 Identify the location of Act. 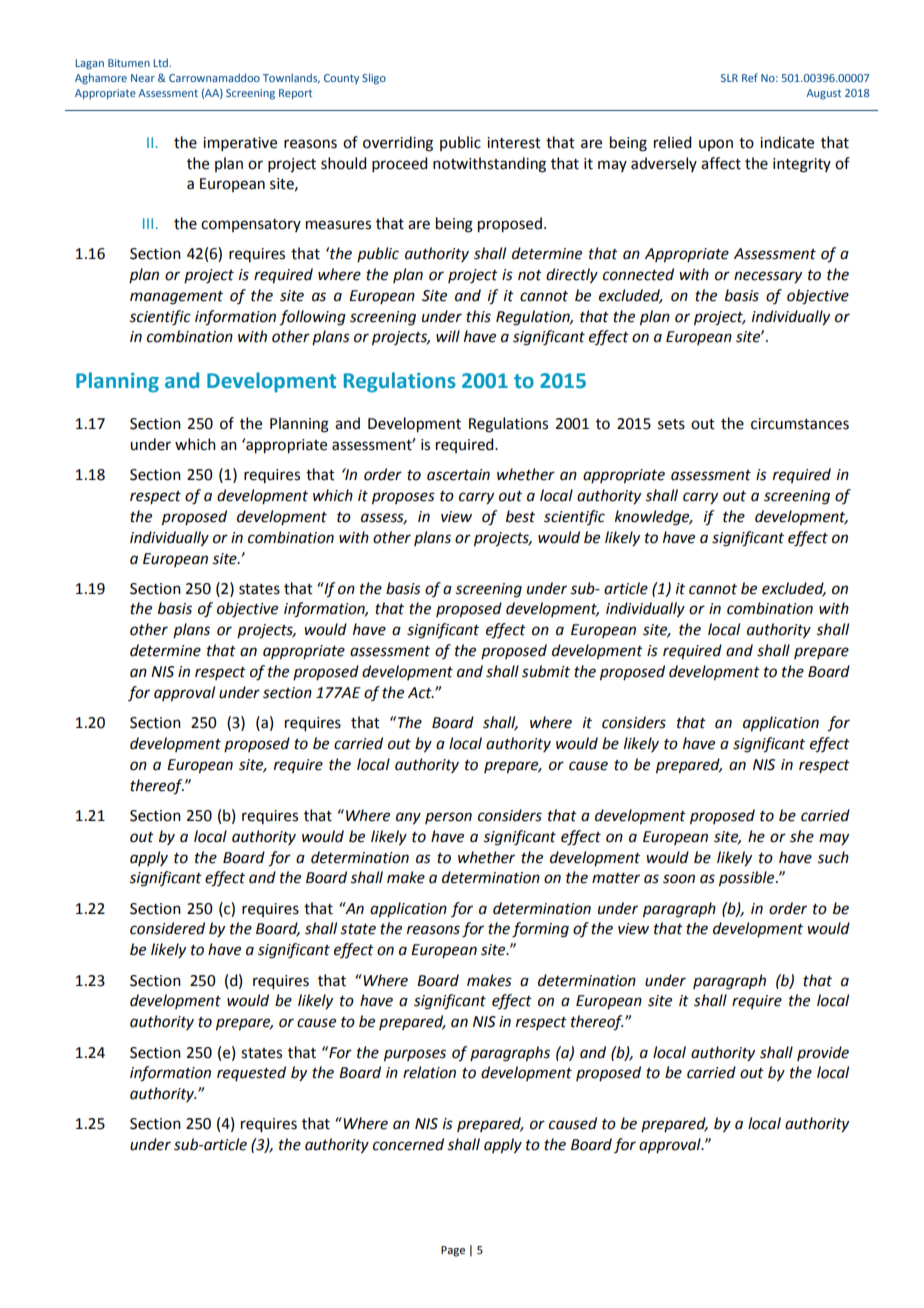
(421, 693).
